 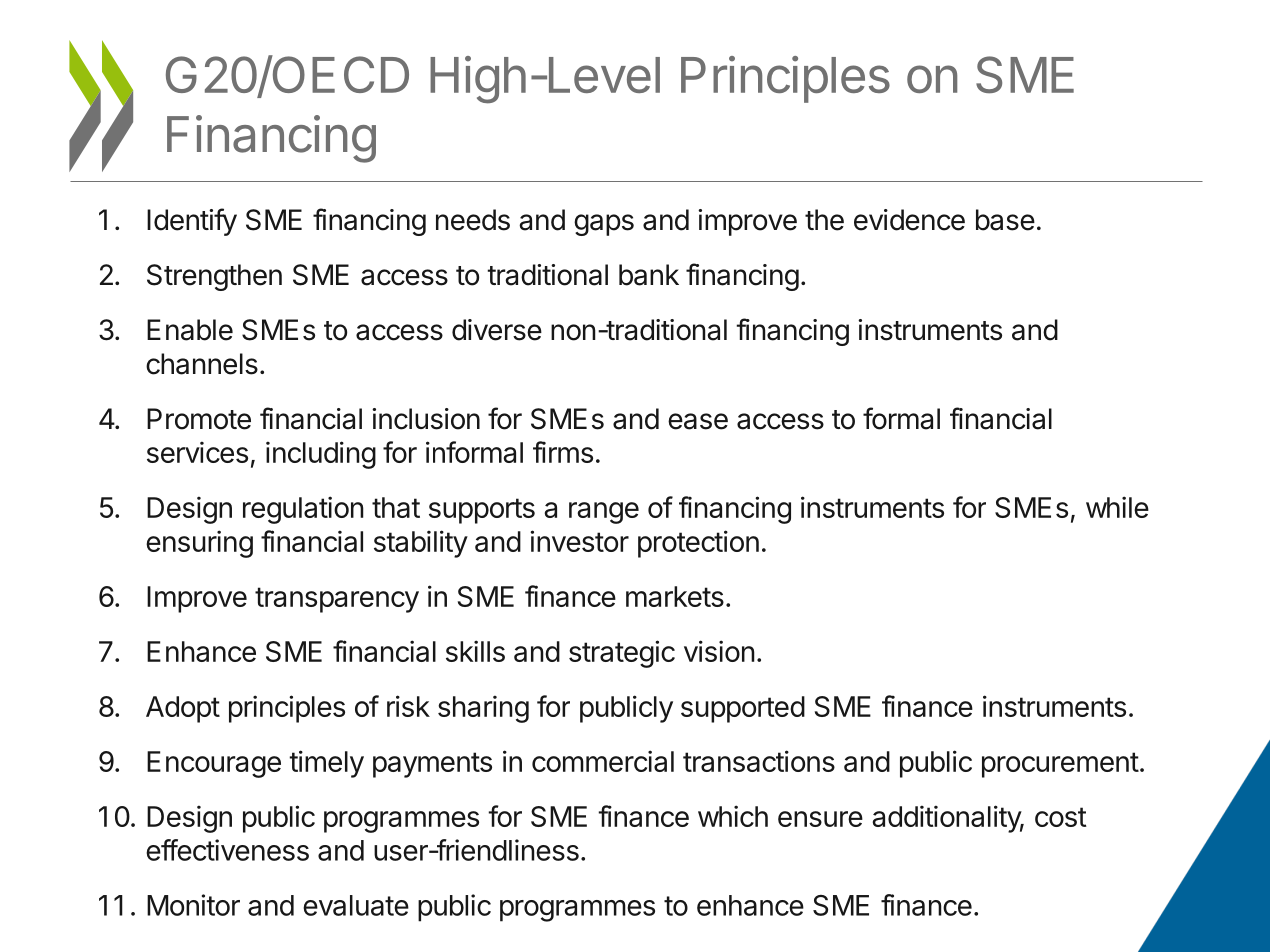 I want to click on evaluate, so click(x=356, y=905).
